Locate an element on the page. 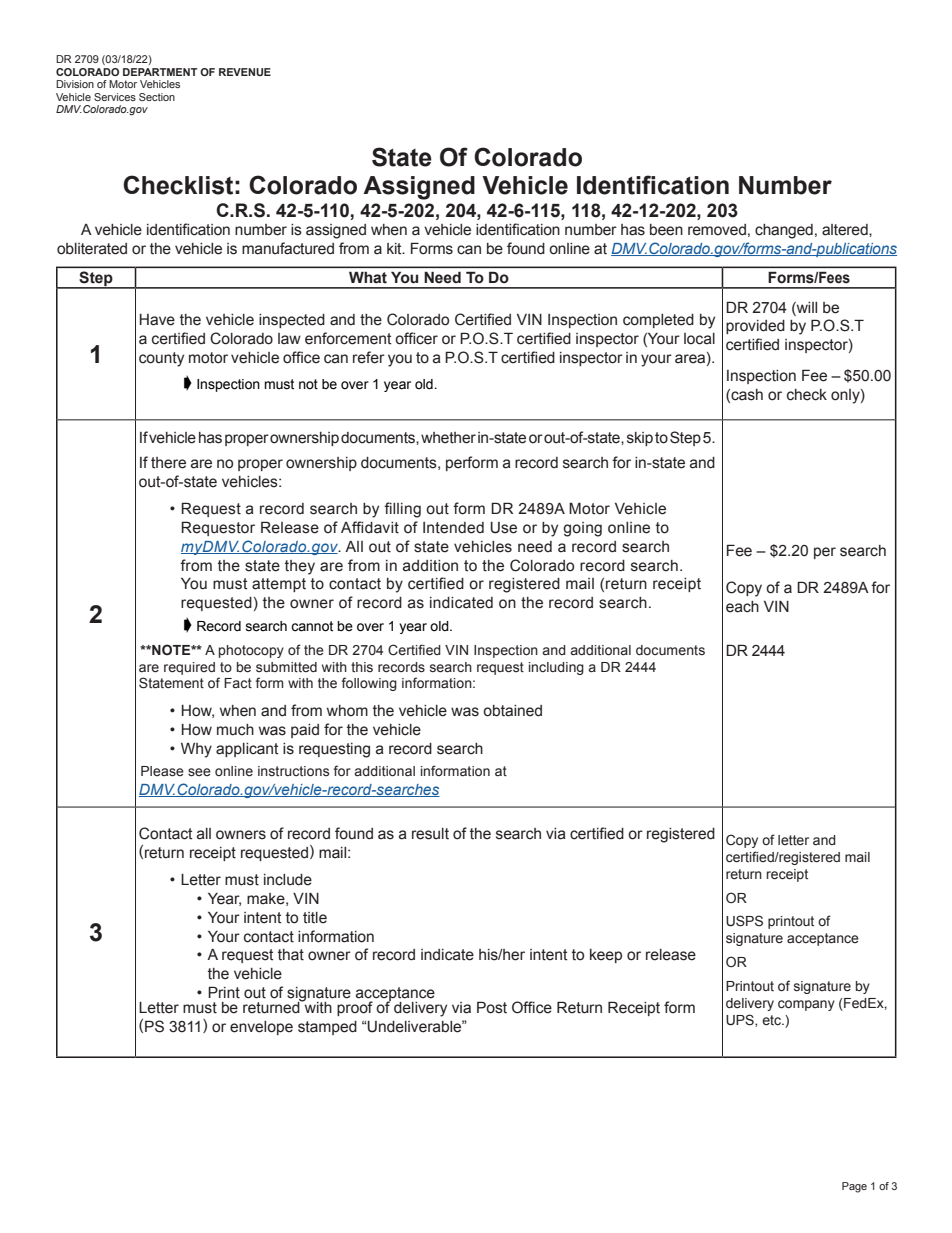  USPS is located at coordinates (744, 921).
